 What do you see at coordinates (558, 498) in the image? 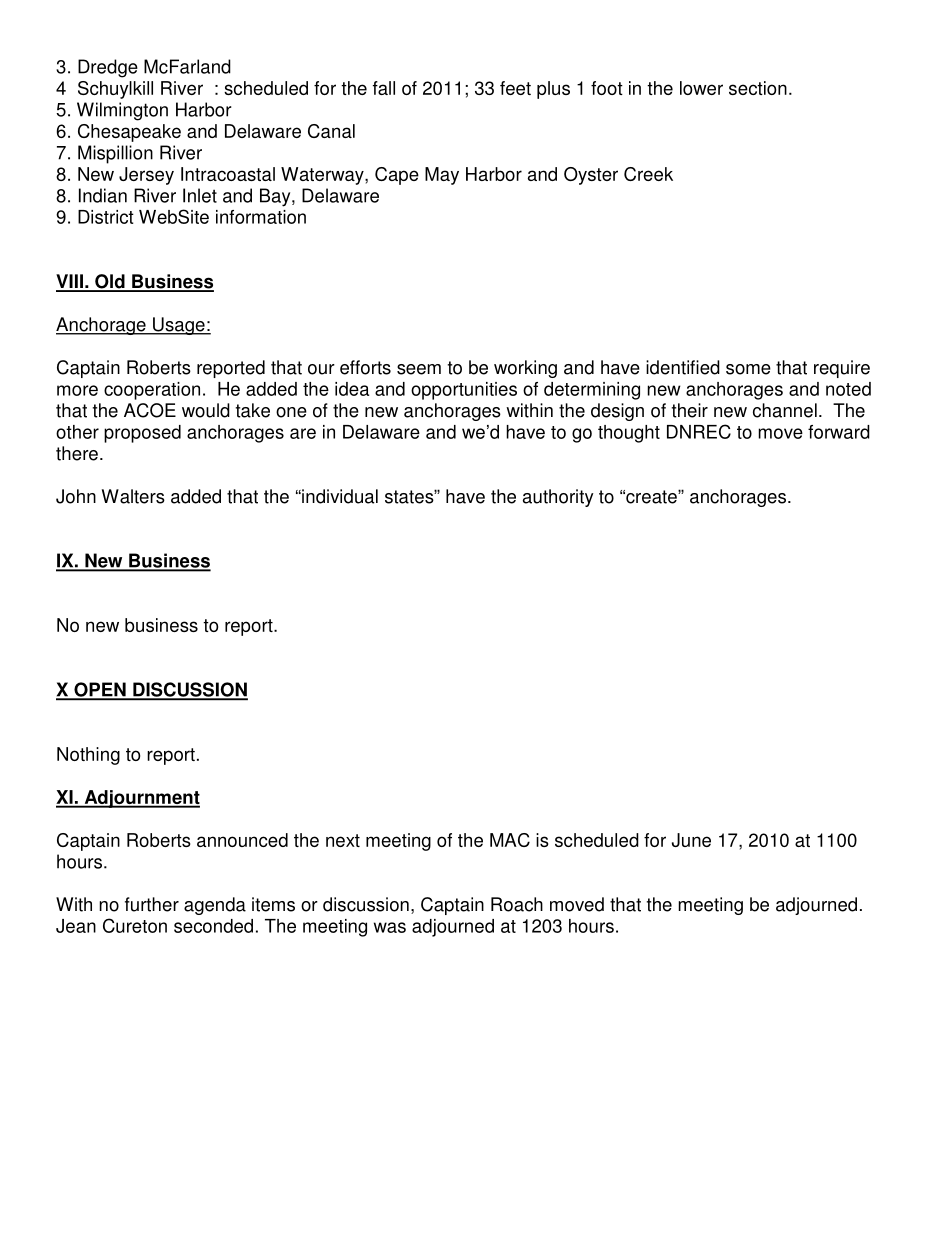
I see `authority` at bounding box center [558, 498].
